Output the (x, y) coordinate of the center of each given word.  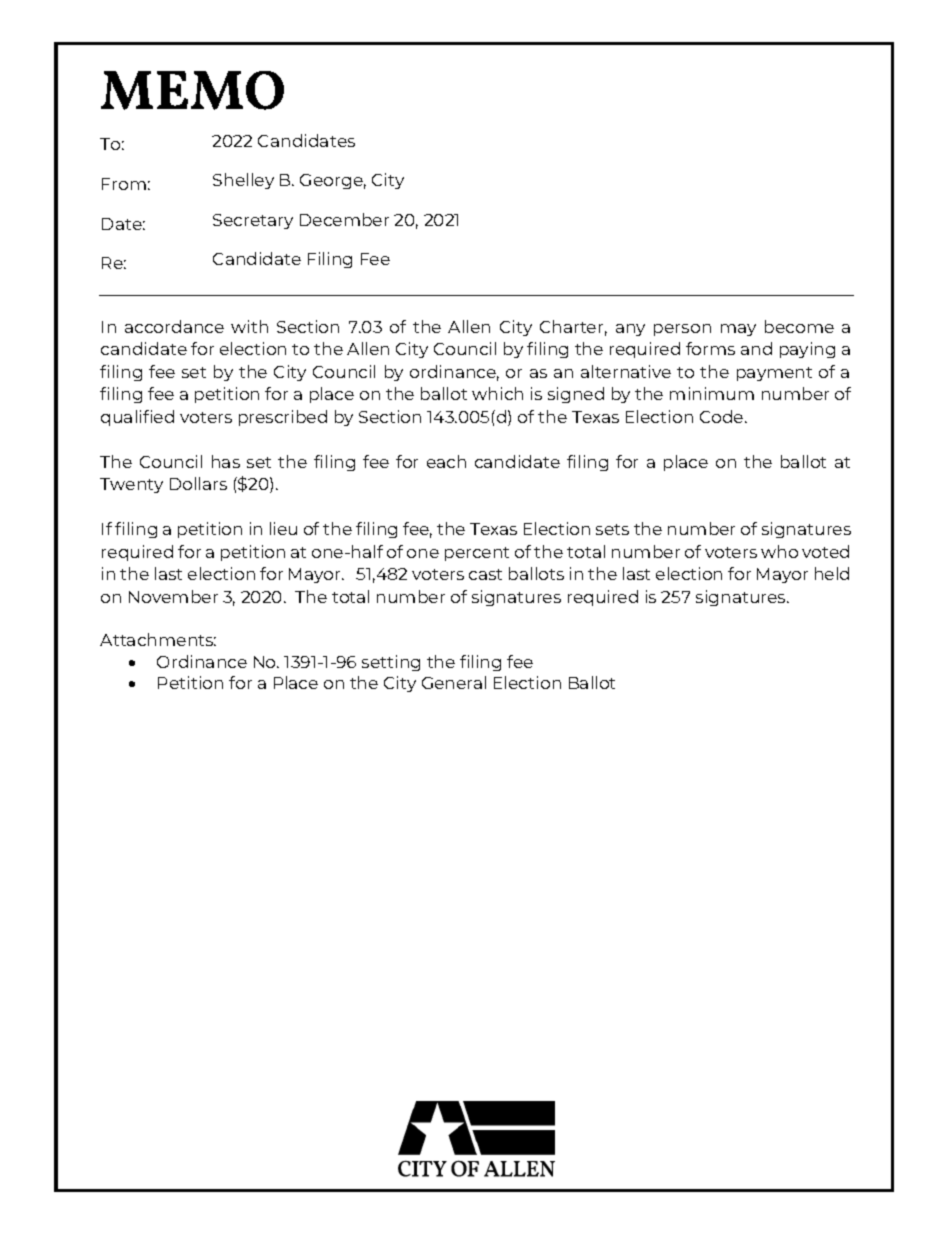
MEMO (192, 90)
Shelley (243, 181)
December (344, 219)
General (454, 682)
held (832, 573)
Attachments (158, 639)
